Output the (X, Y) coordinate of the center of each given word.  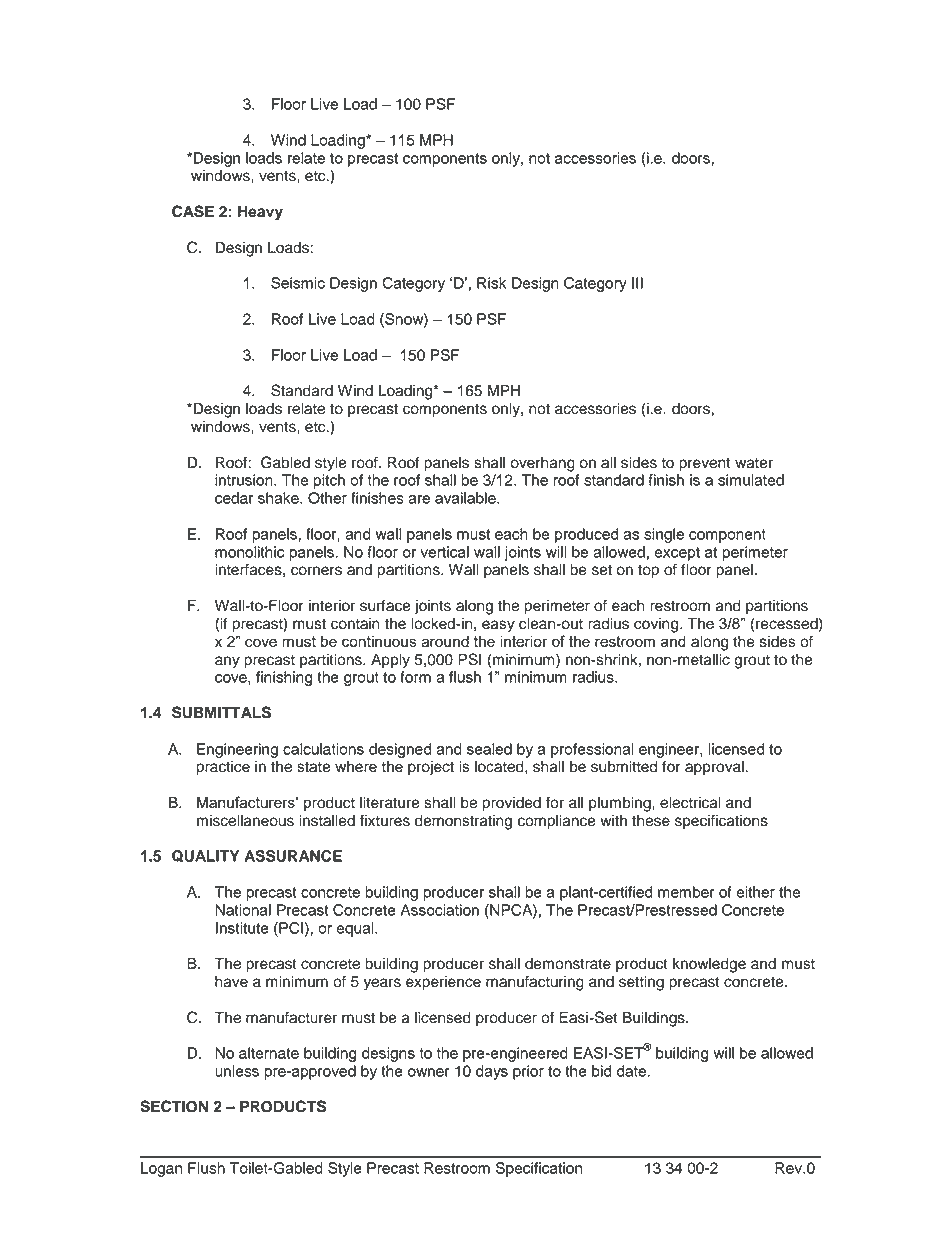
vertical (444, 552)
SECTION (174, 1106)
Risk (491, 283)
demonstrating (463, 822)
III (637, 283)
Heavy (260, 213)
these (651, 821)
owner (429, 1072)
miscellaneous (245, 821)
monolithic (249, 552)
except (677, 554)
